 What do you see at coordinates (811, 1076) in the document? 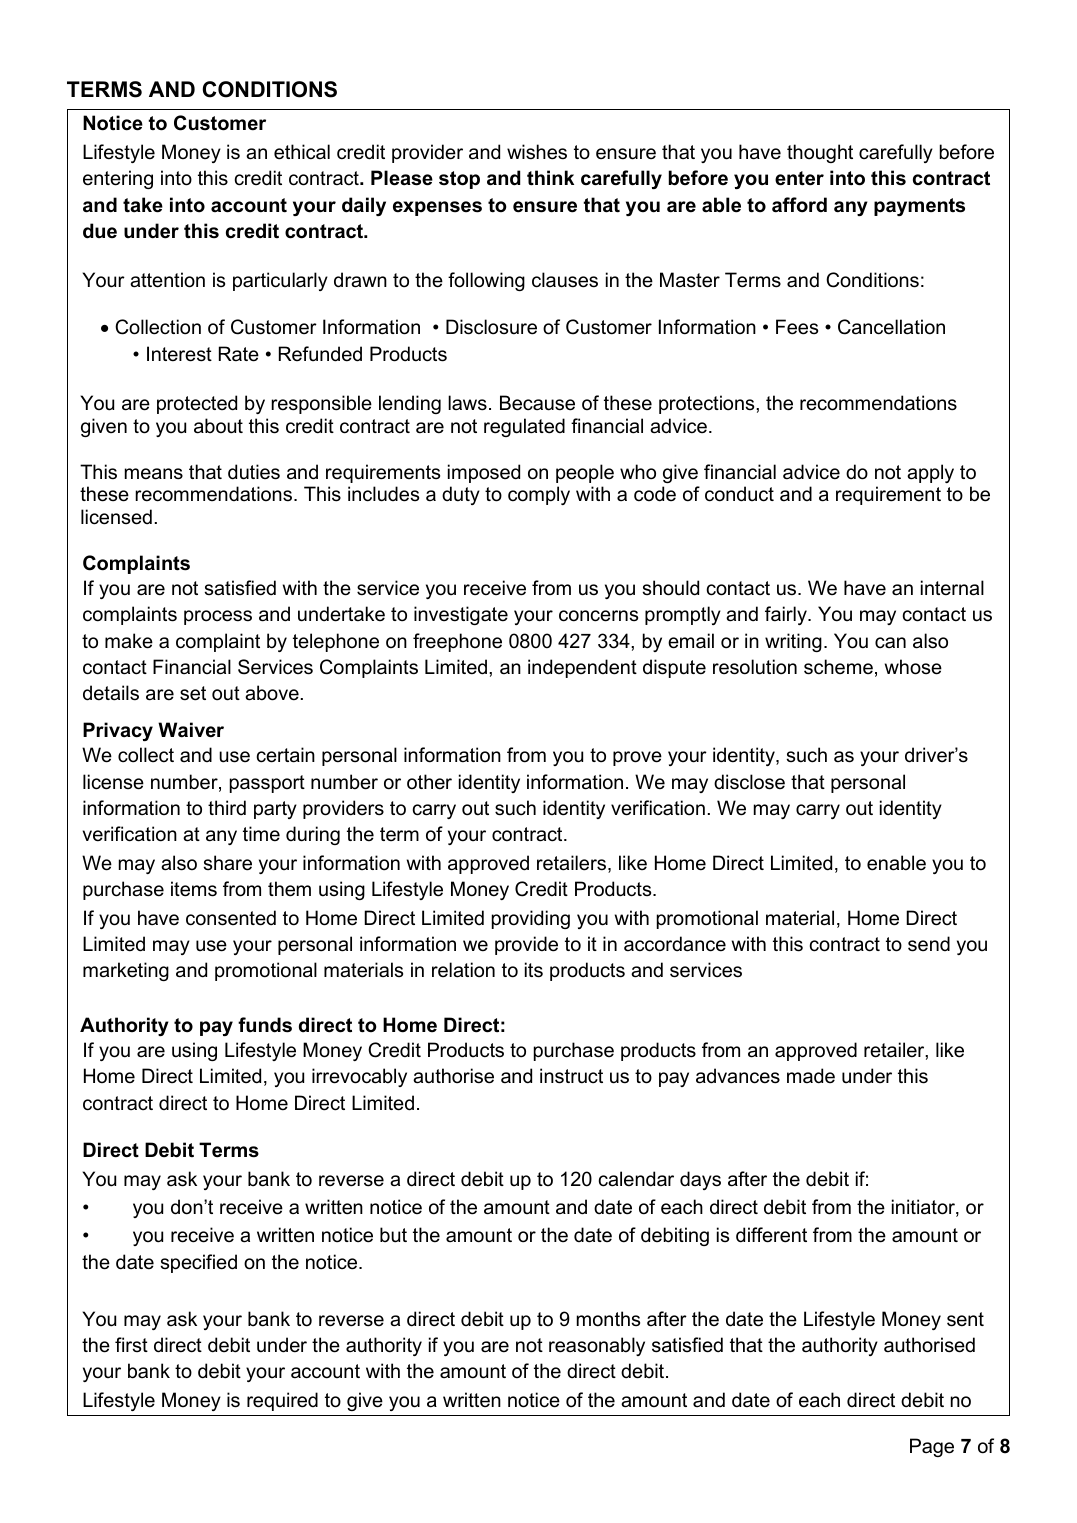
I see `made` at bounding box center [811, 1076].
